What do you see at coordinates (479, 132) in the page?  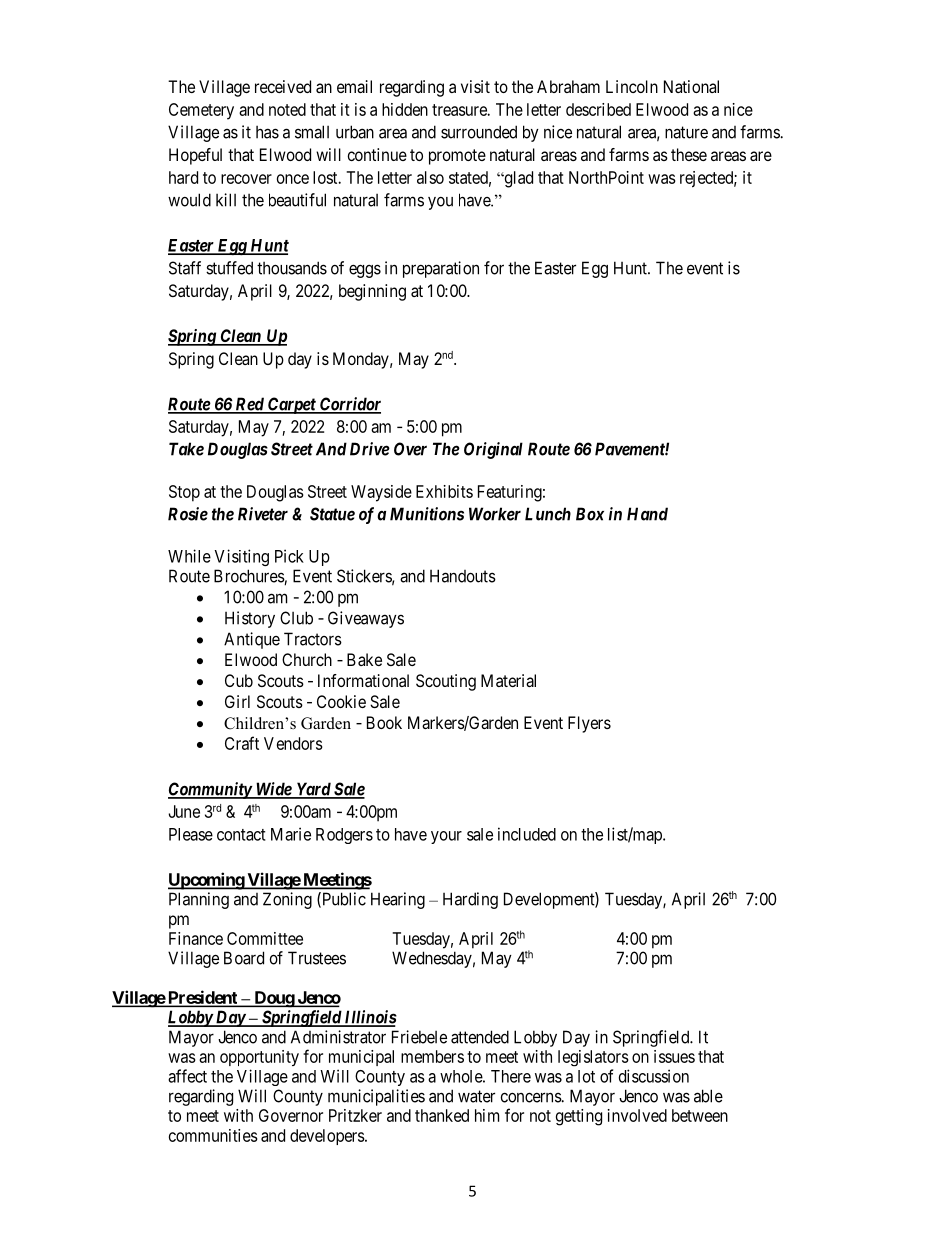 I see `surrounded` at bounding box center [479, 132].
